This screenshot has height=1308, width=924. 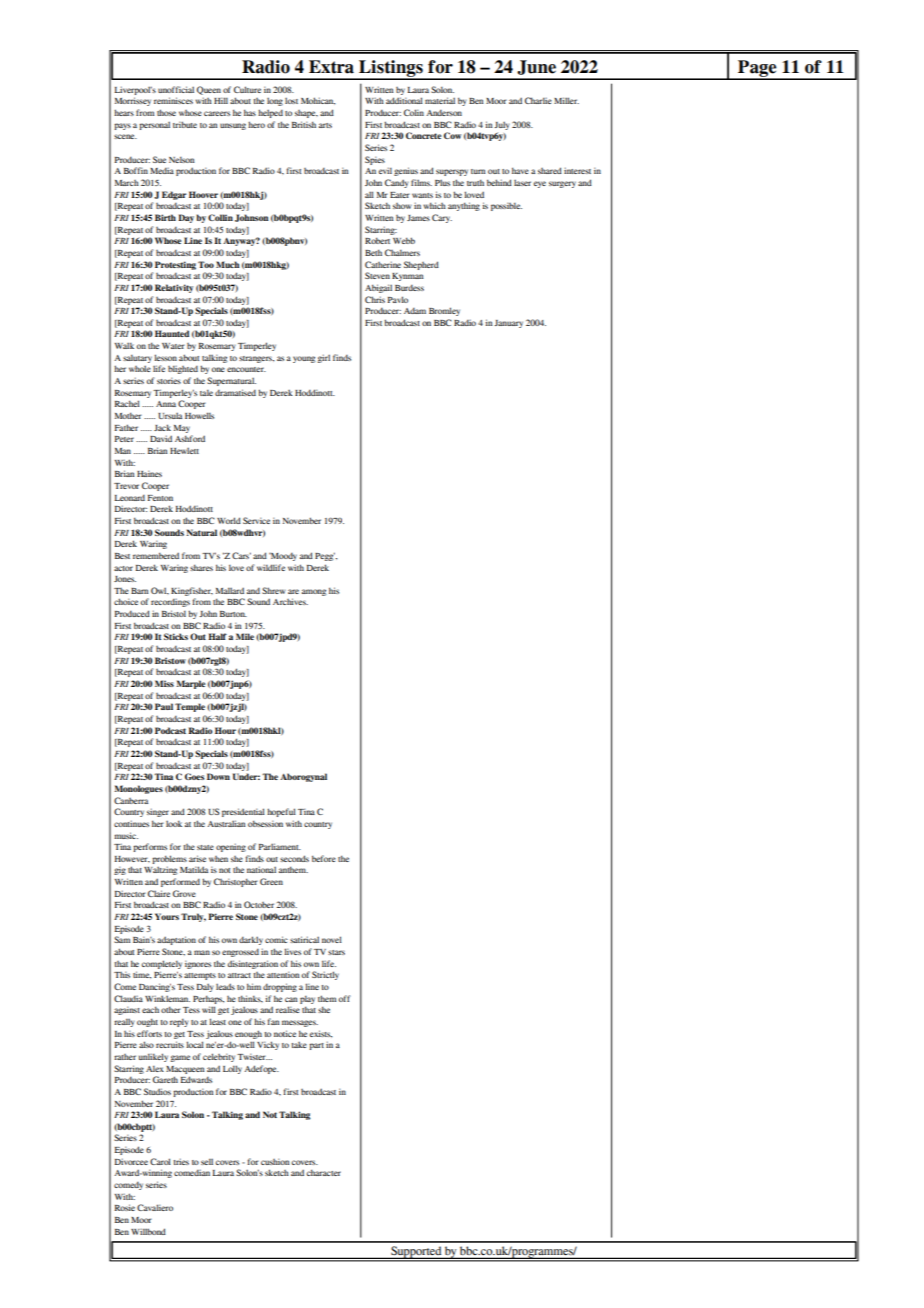 I want to click on sell, so click(x=207, y=1161).
